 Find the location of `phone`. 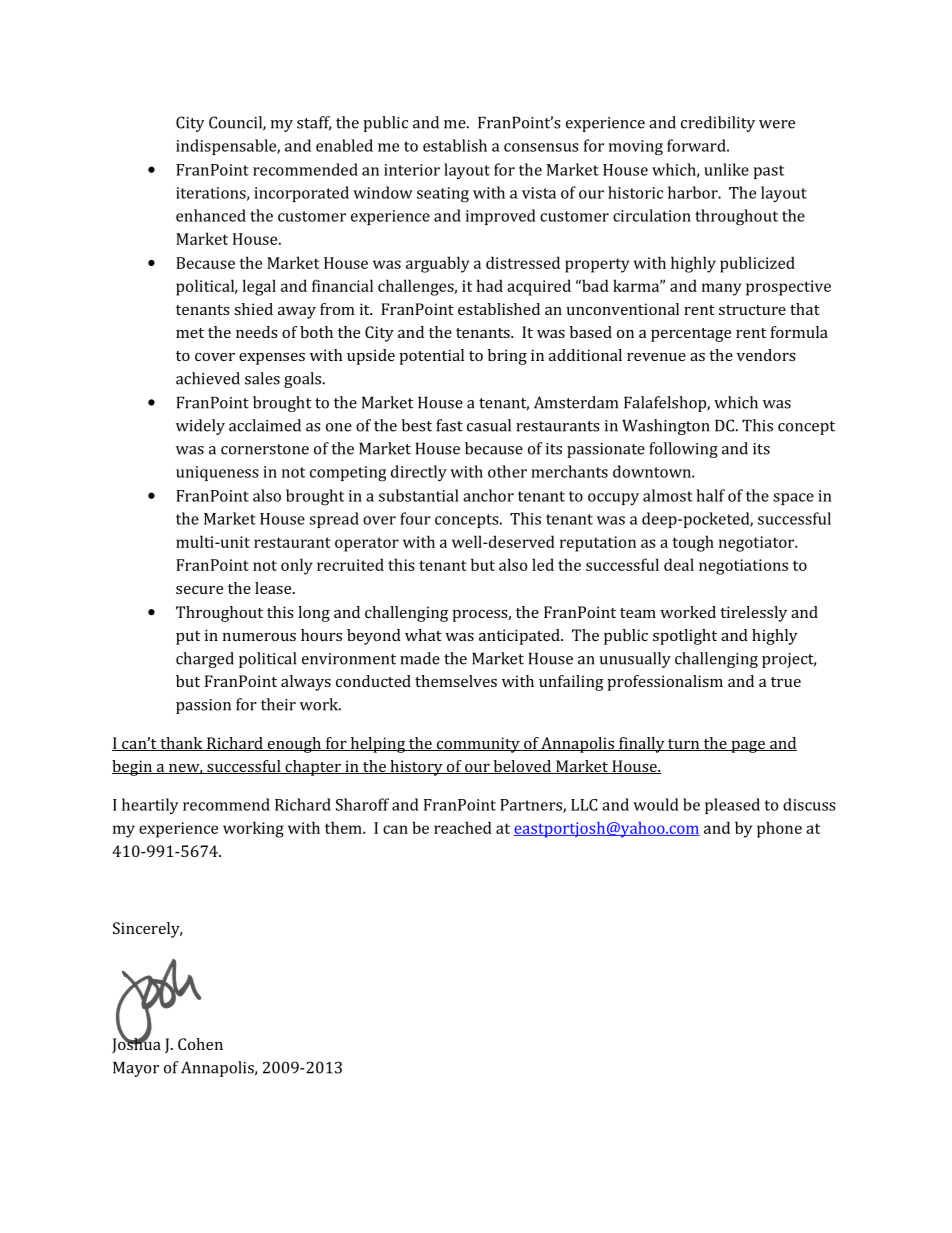

phone is located at coordinates (779, 829).
